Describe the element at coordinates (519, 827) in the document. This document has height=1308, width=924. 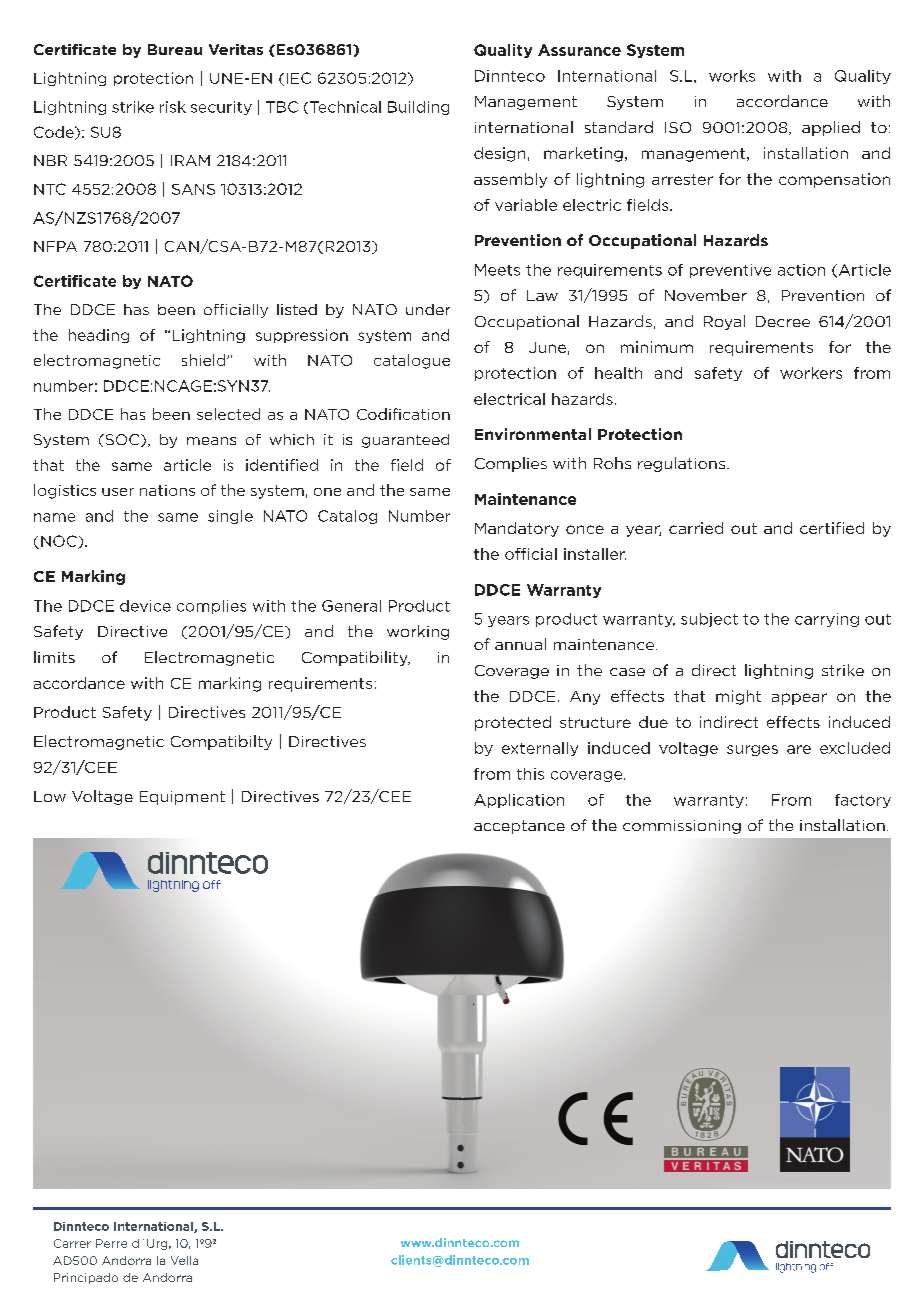
I see `acceptance` at that location.
